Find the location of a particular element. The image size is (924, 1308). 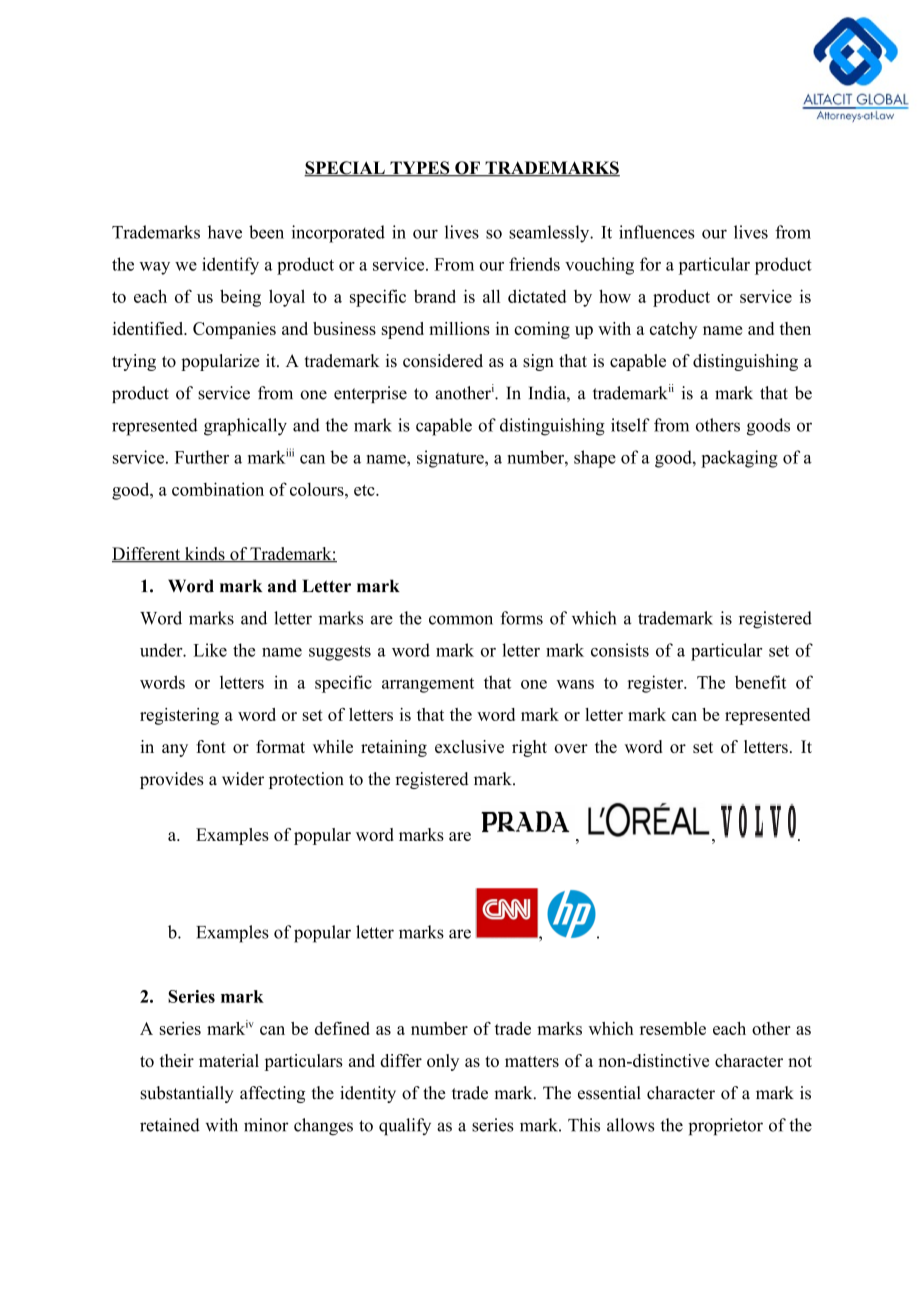

Like is located at coordinates (210, 650).
